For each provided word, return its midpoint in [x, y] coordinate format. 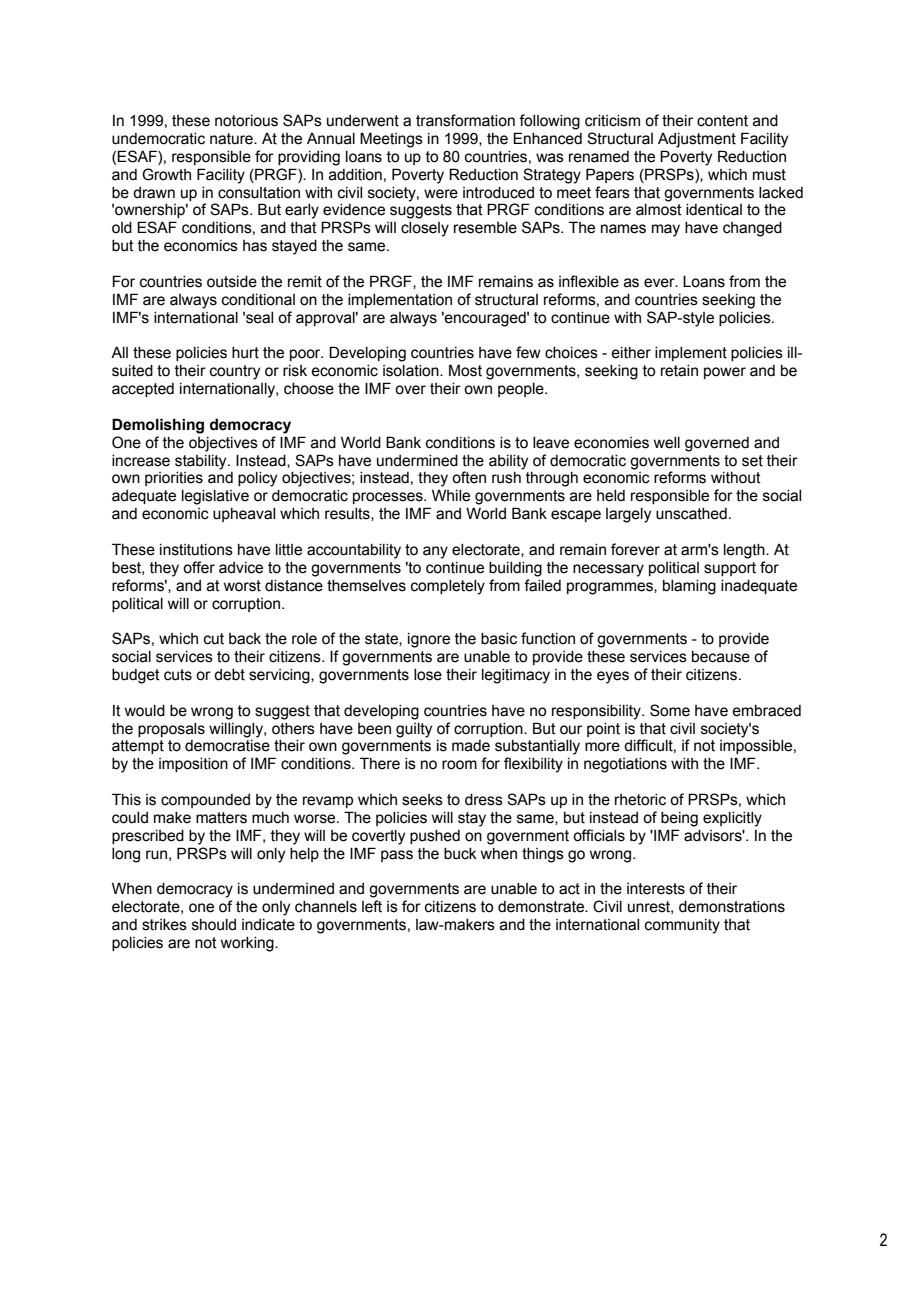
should [214, 925]
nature [232, 139]
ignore [429, 640]
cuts [178, 675]
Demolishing [158, 426]
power [725, 373]
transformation [465, 120]
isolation [412, 371]
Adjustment [697, 140]
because [721, 657]
